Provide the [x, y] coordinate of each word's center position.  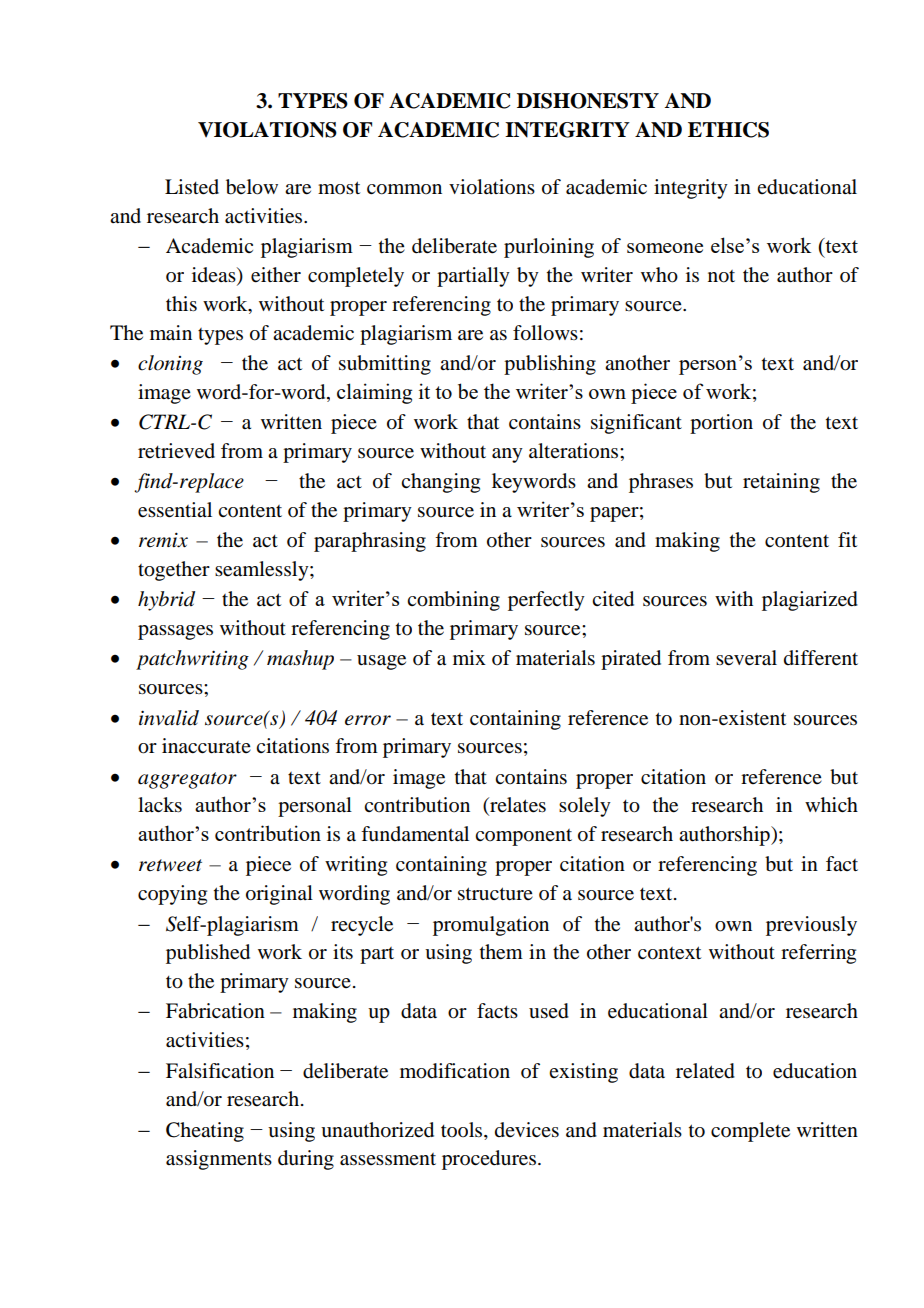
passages [175, 632]
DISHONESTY [588, 101]
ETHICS [728, 130]
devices [527, 1130]
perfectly [546, 601]
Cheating [205, 1132]
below [252, 187]
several [746, 658]
